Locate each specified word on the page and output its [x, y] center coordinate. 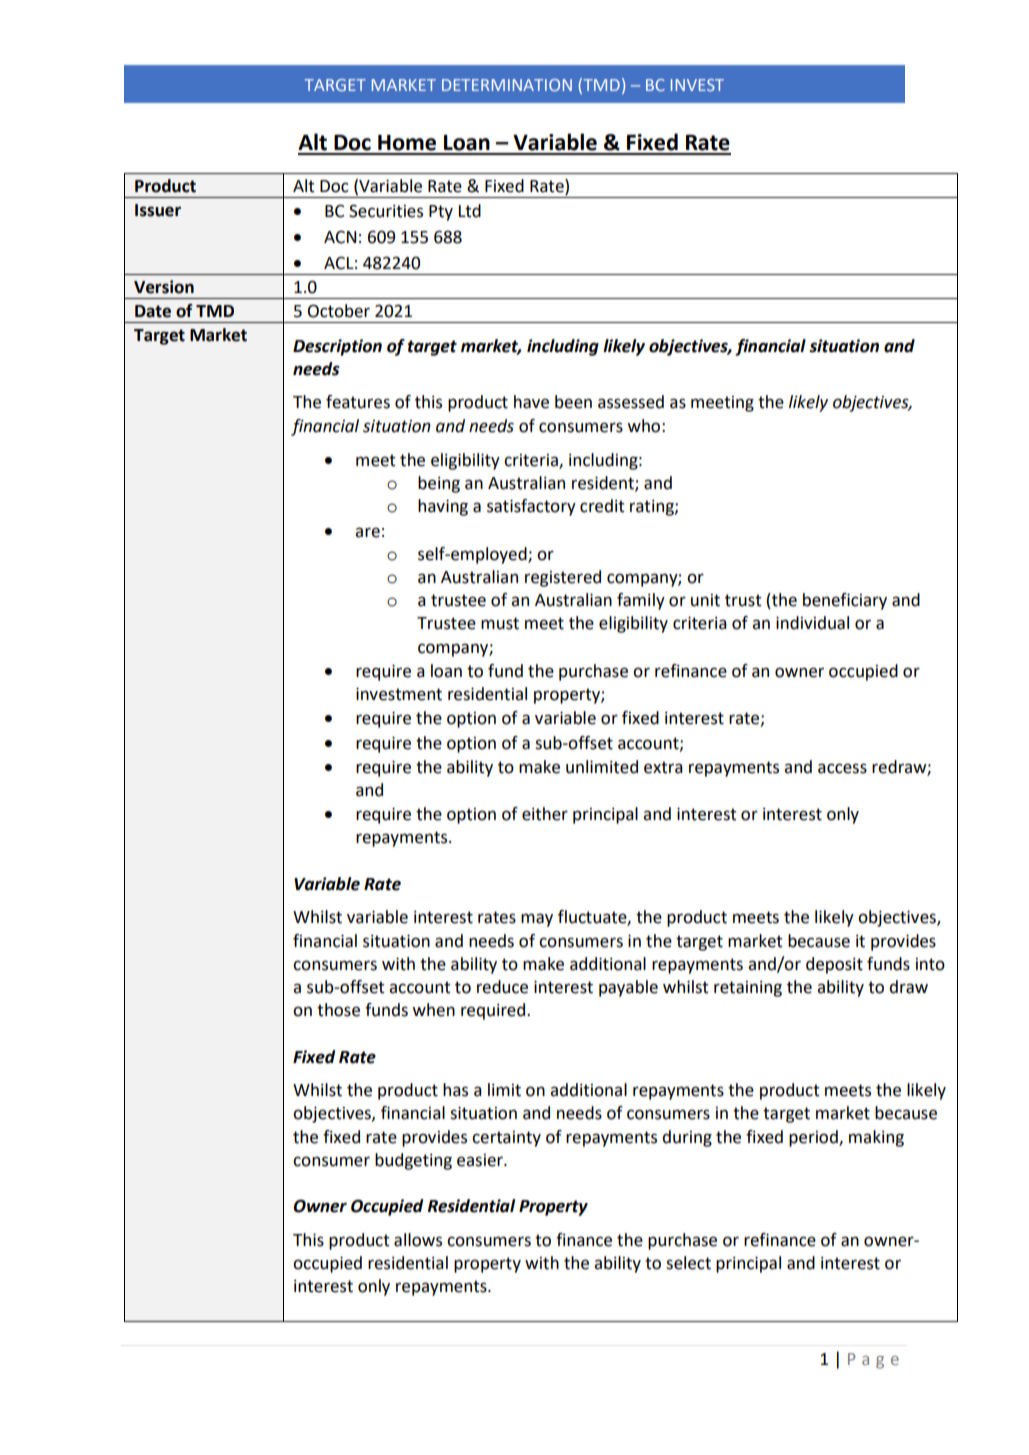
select [688, 1263]
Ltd [470, 211]
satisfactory [531, 507]
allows [418, 1240]
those [338, 1010]
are [367, 532]
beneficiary [845, 601]
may [537, 920]
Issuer [158, 210]
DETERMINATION [507, 85]
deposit [834, 965]
